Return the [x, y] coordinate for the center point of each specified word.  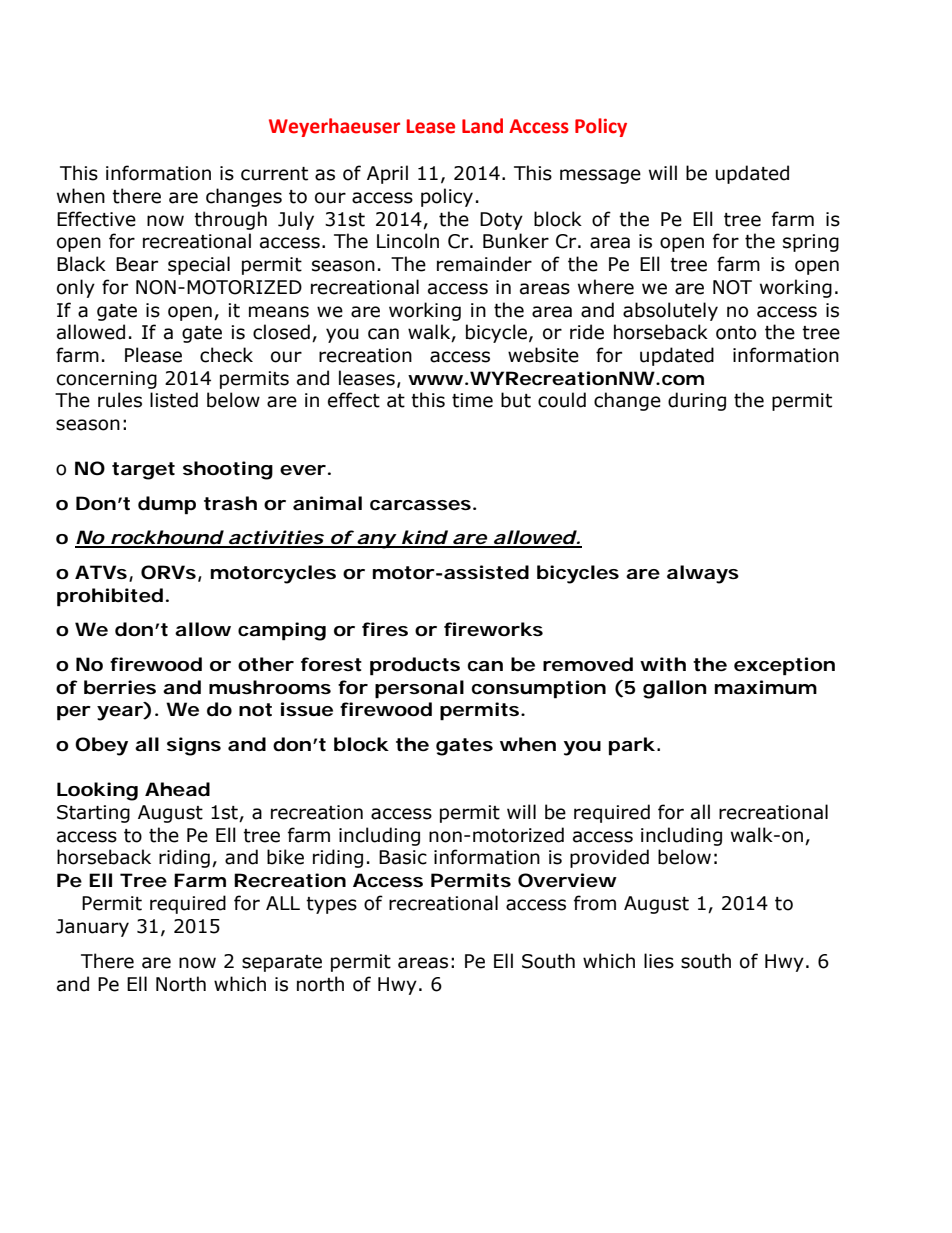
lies [659, 961]
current [274, 174]
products [415, 666]
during [697, 401]
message [600, 176]
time [472, 400]
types [331, 905]
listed [174, 400]
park [632, 746]
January [92, 928]
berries [120, 687]
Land [482, 126]
